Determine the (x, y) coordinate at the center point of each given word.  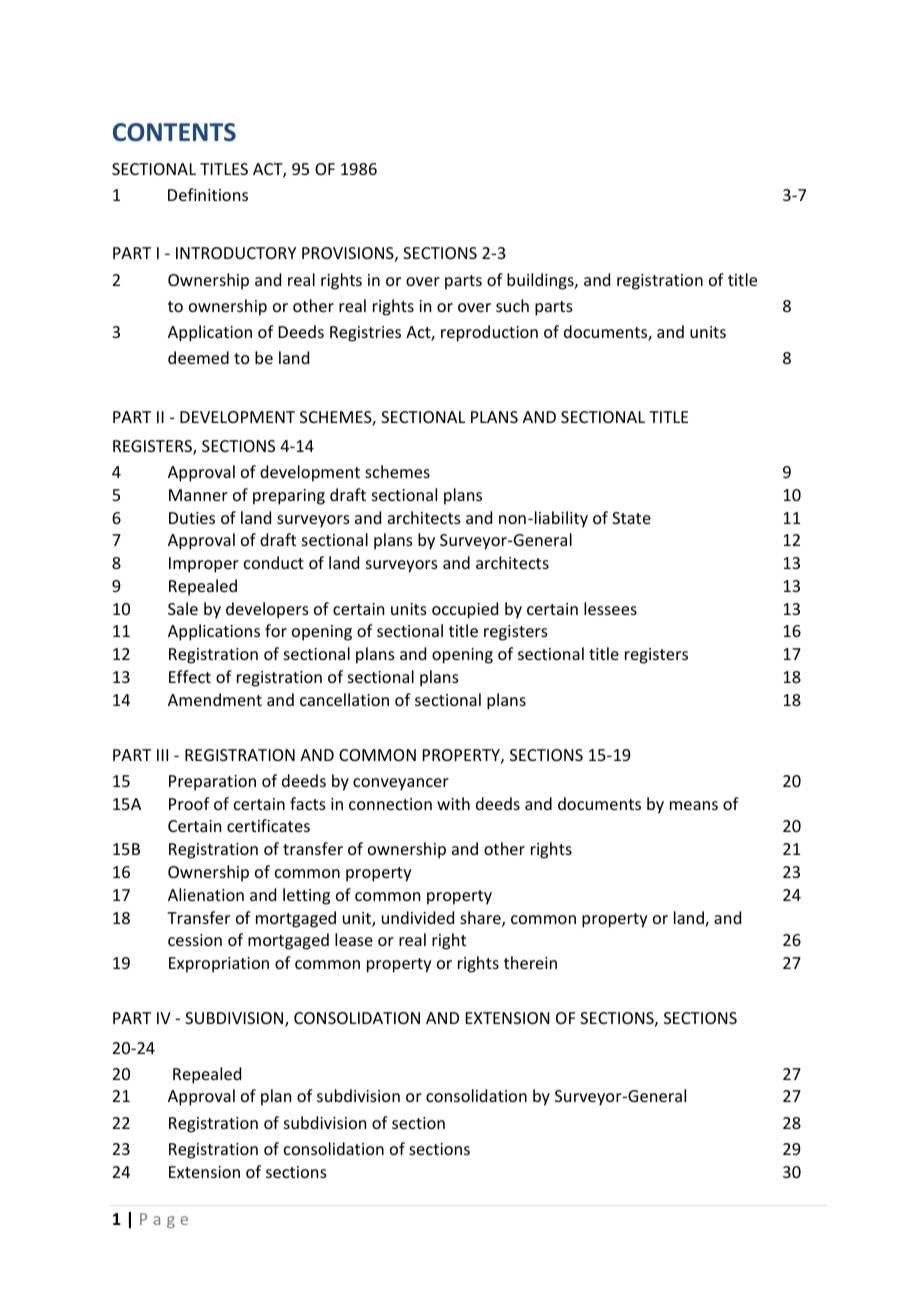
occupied (465, 610)
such (512, 305)
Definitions (208, 194)
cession (195, 940)
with (453, 803)
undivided (418, 917)
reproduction (489, 333)
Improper (204, 565)
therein (530, 962)
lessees (610, 608)
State (631, 518)
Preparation (212, 783)
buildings (541, 281)
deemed (198, 357)
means (694, 805)
